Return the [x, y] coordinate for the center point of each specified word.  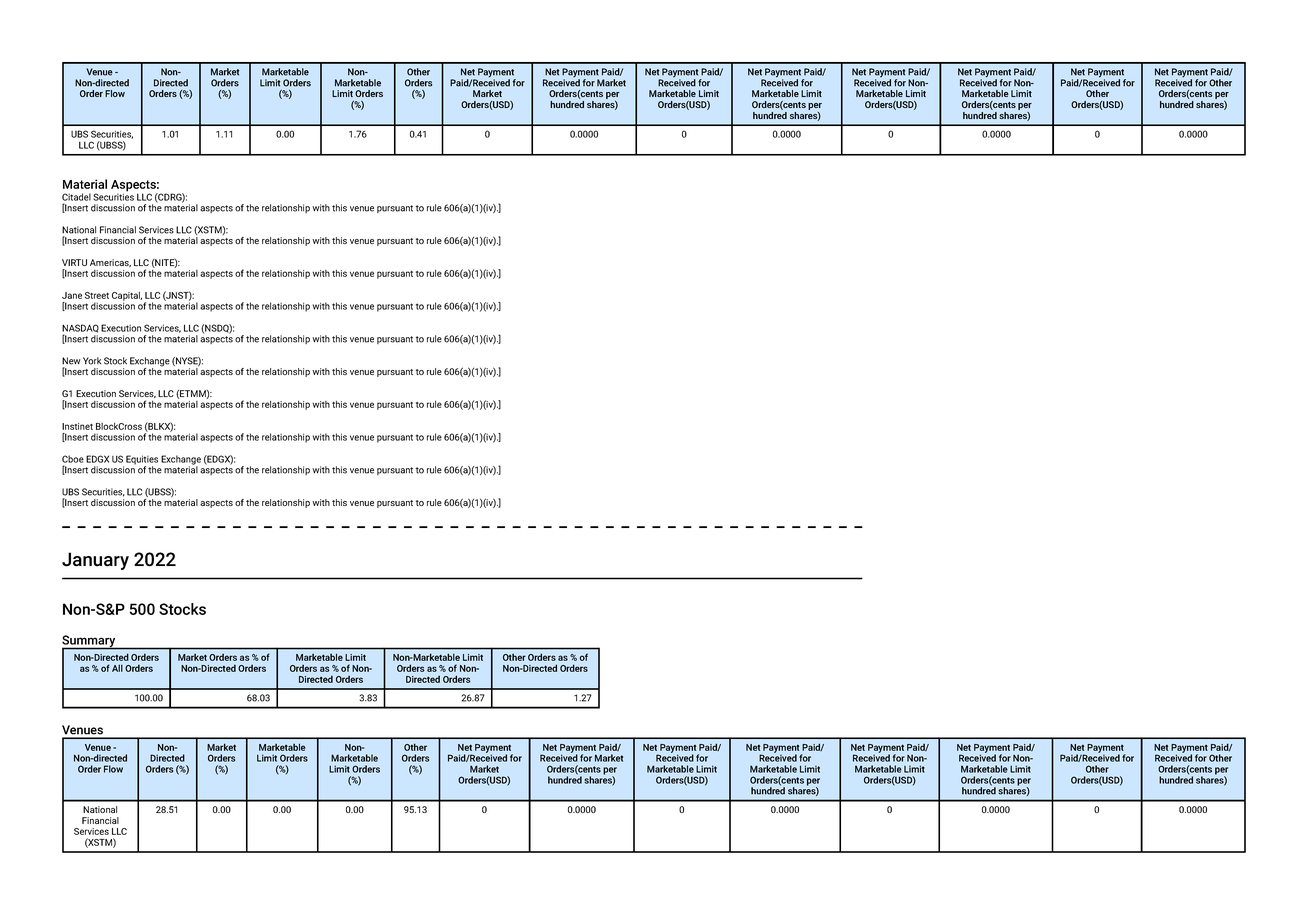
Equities [142, 461]
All [117, 668]
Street [97, 295]
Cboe [73, 459]
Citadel [76, 197]
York [92, 361]
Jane [72, 295]
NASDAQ [80, 329]
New [71, 361]
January [95, 561]
